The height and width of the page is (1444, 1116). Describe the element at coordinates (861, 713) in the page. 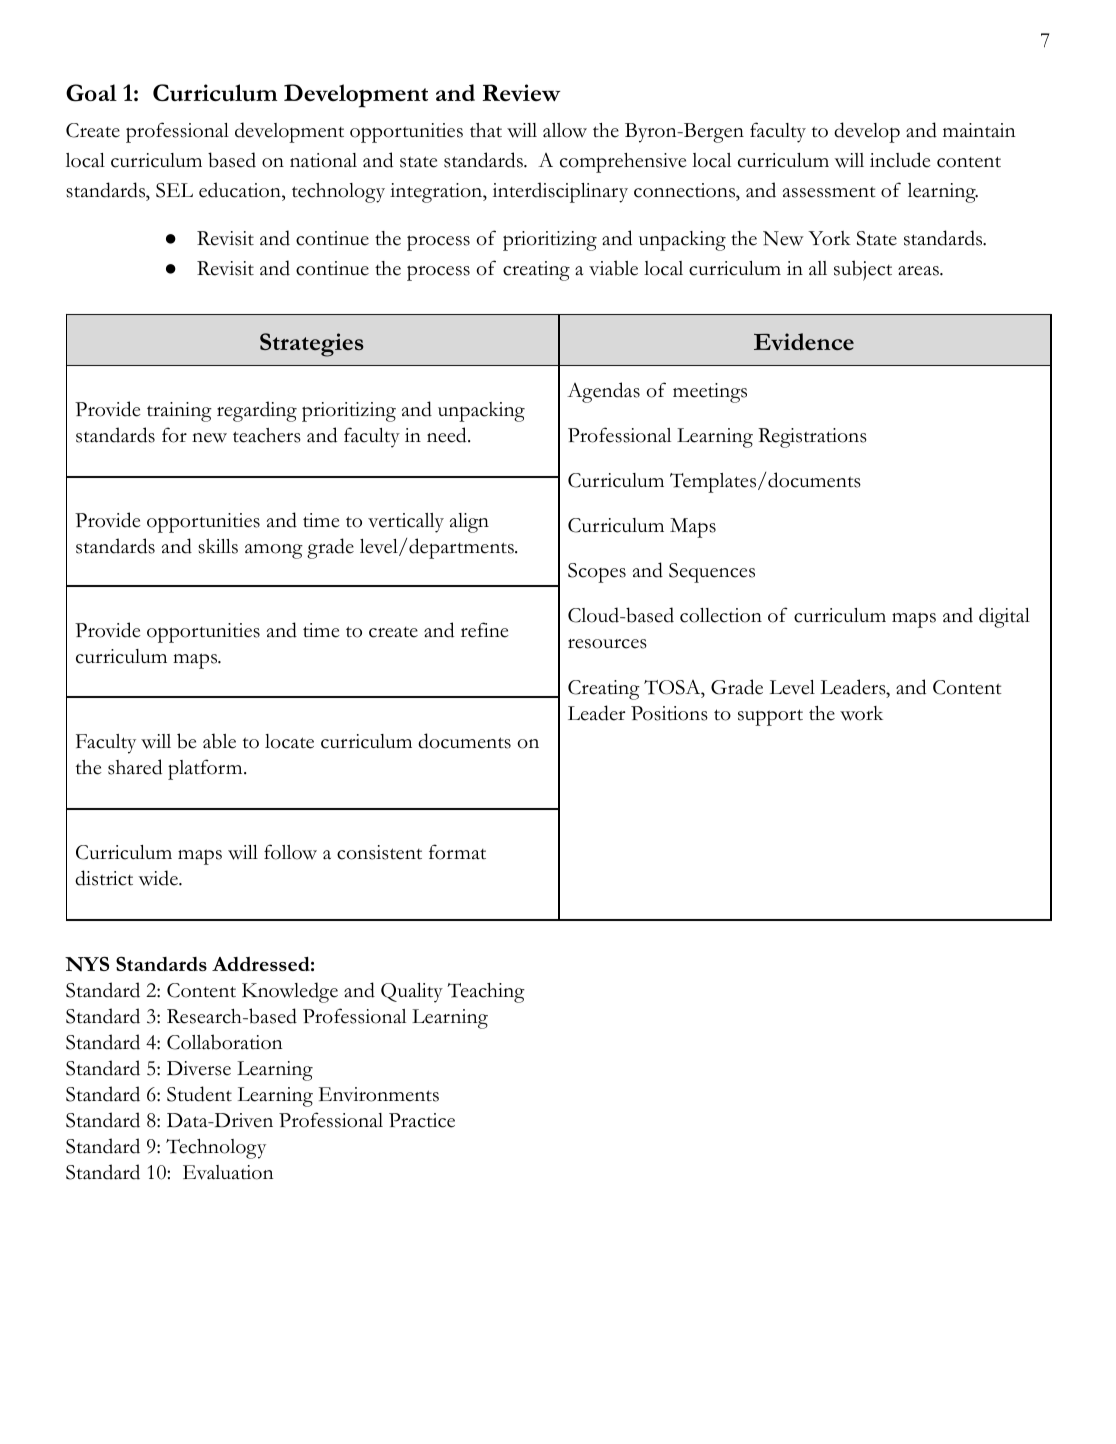

I see `work` at that location.
